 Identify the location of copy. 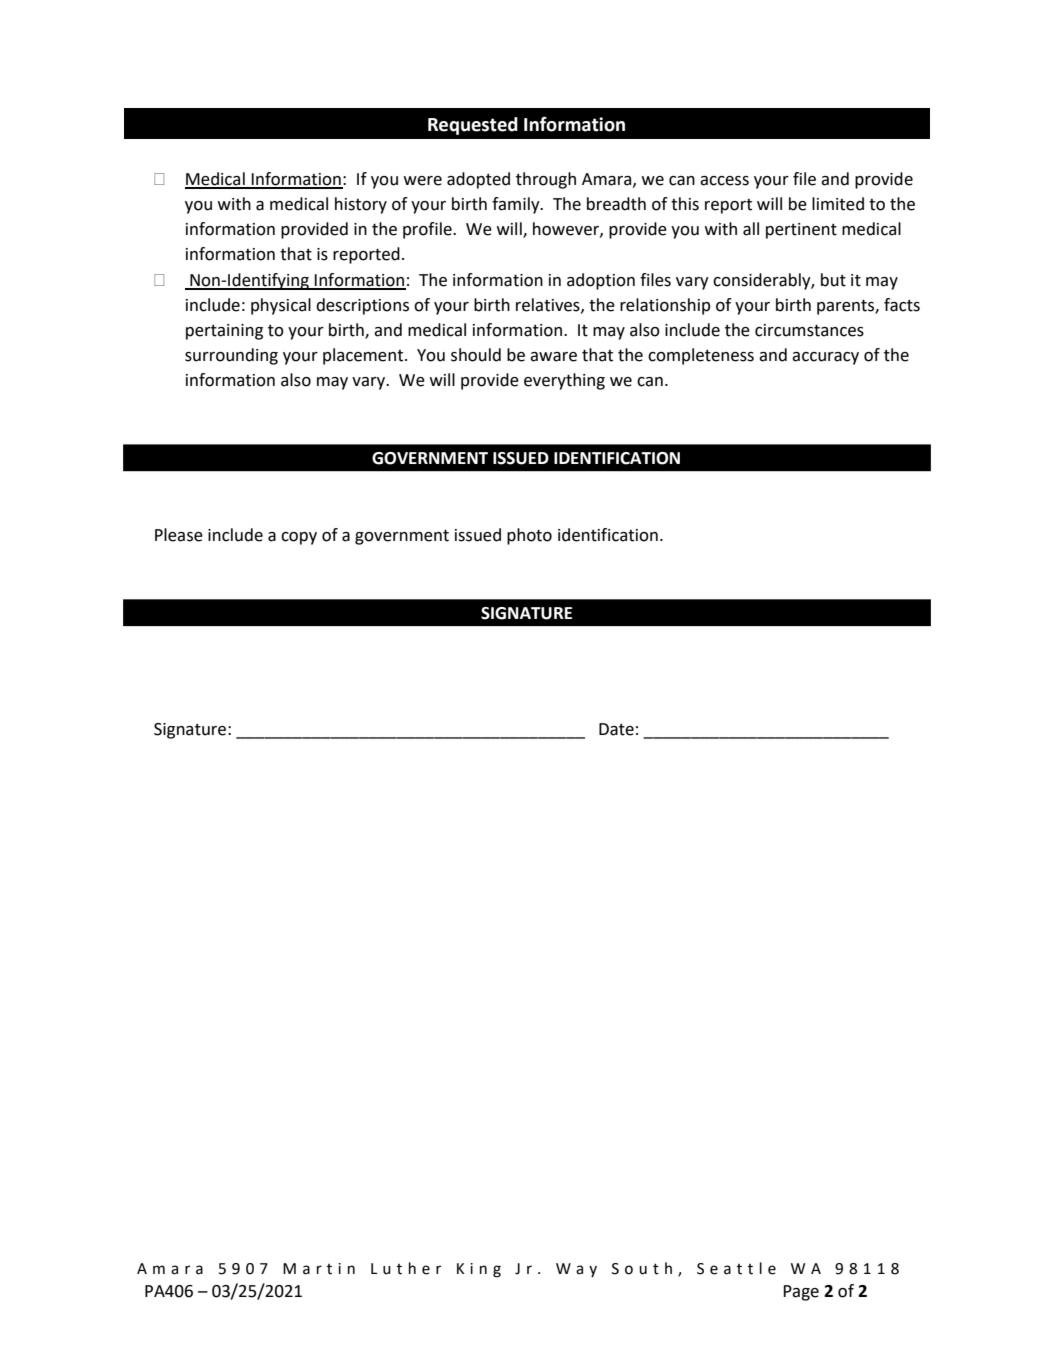
(299, 538).
